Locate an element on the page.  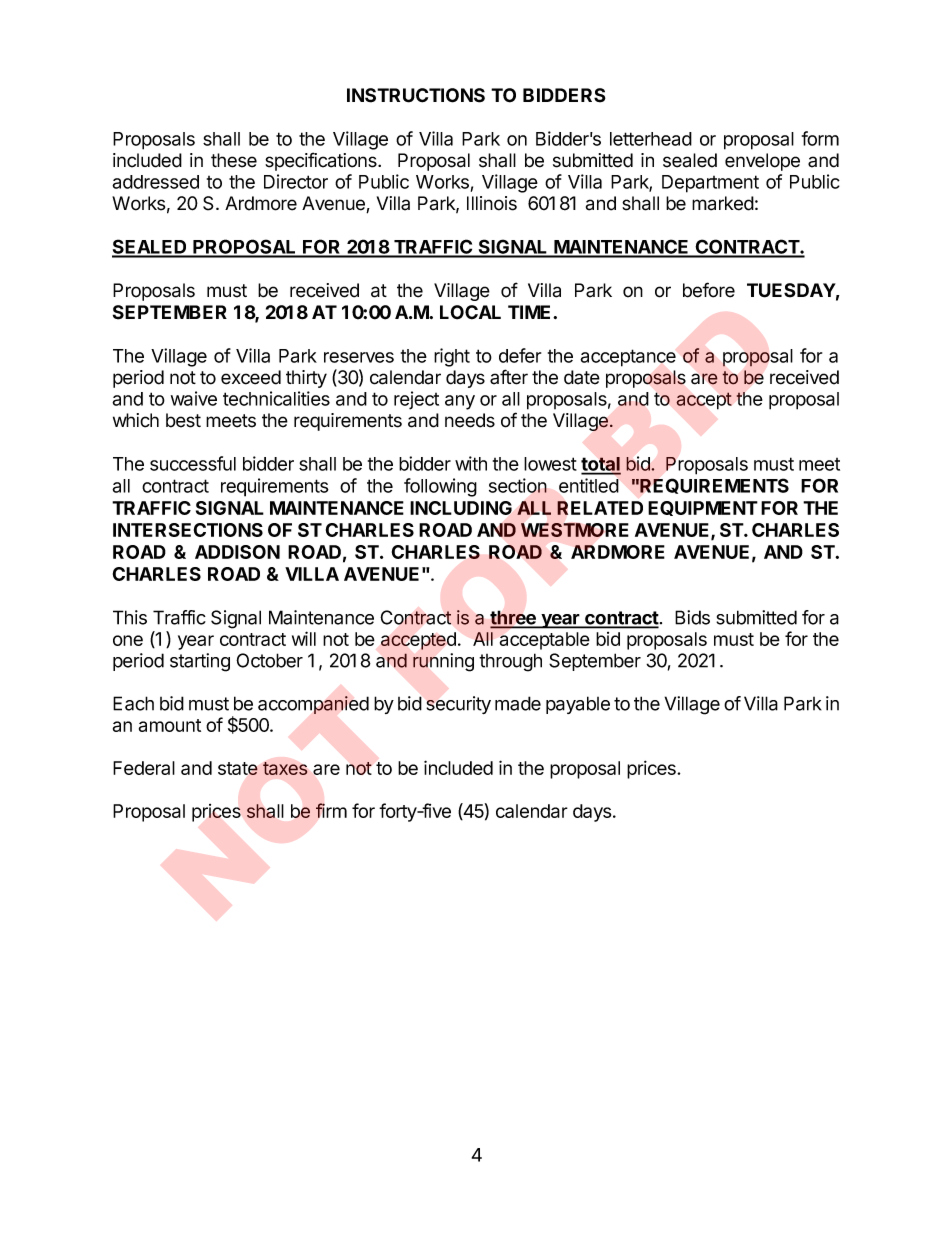
payable is located at coordinates (578, 705).
